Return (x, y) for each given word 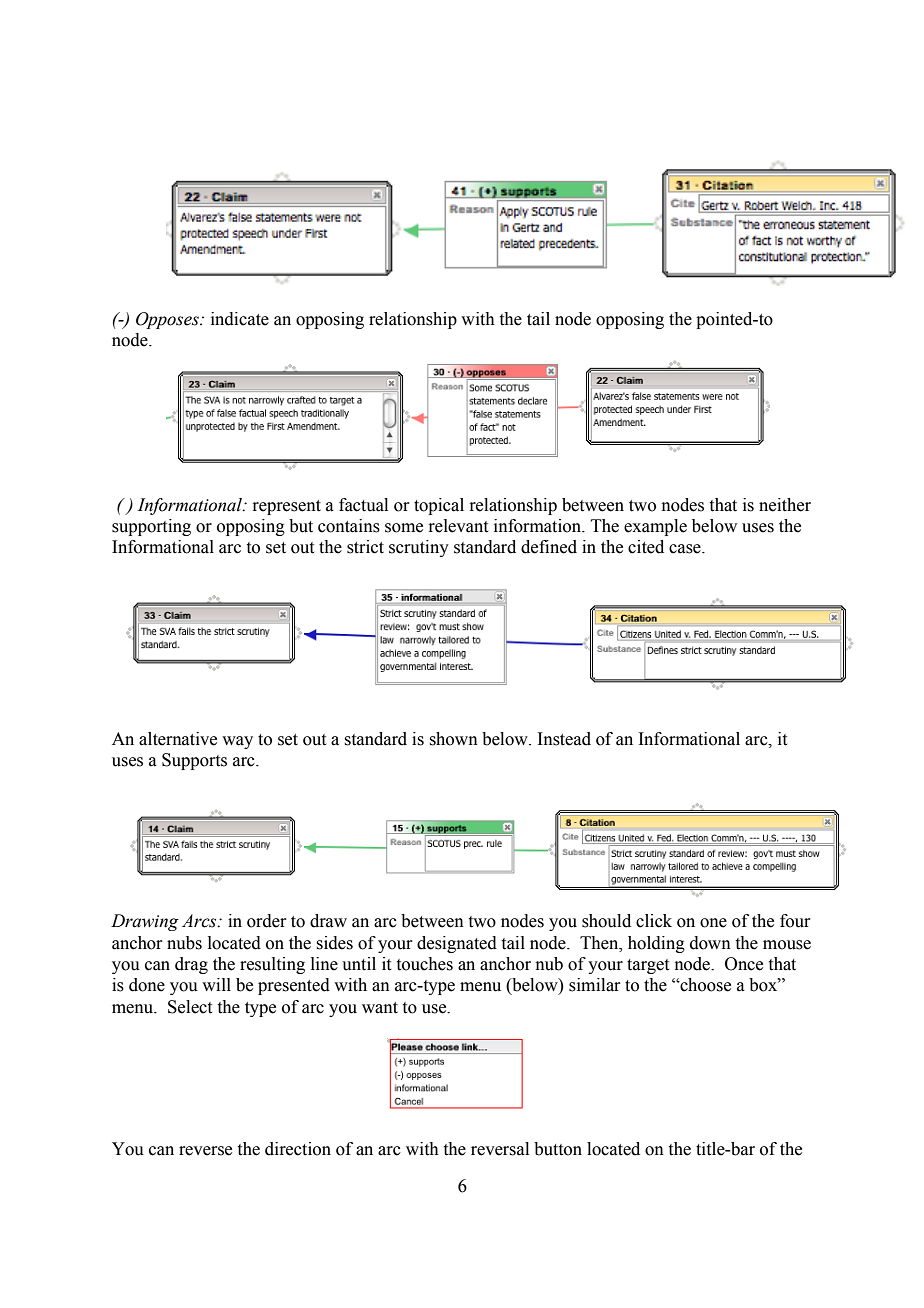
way (237, 742)
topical (439, 506)
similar (595, 985)
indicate (240, 319)
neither (785, 505)
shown (453, 739)
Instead (564, 739)
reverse (205, 1151)
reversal (500, 1149)
